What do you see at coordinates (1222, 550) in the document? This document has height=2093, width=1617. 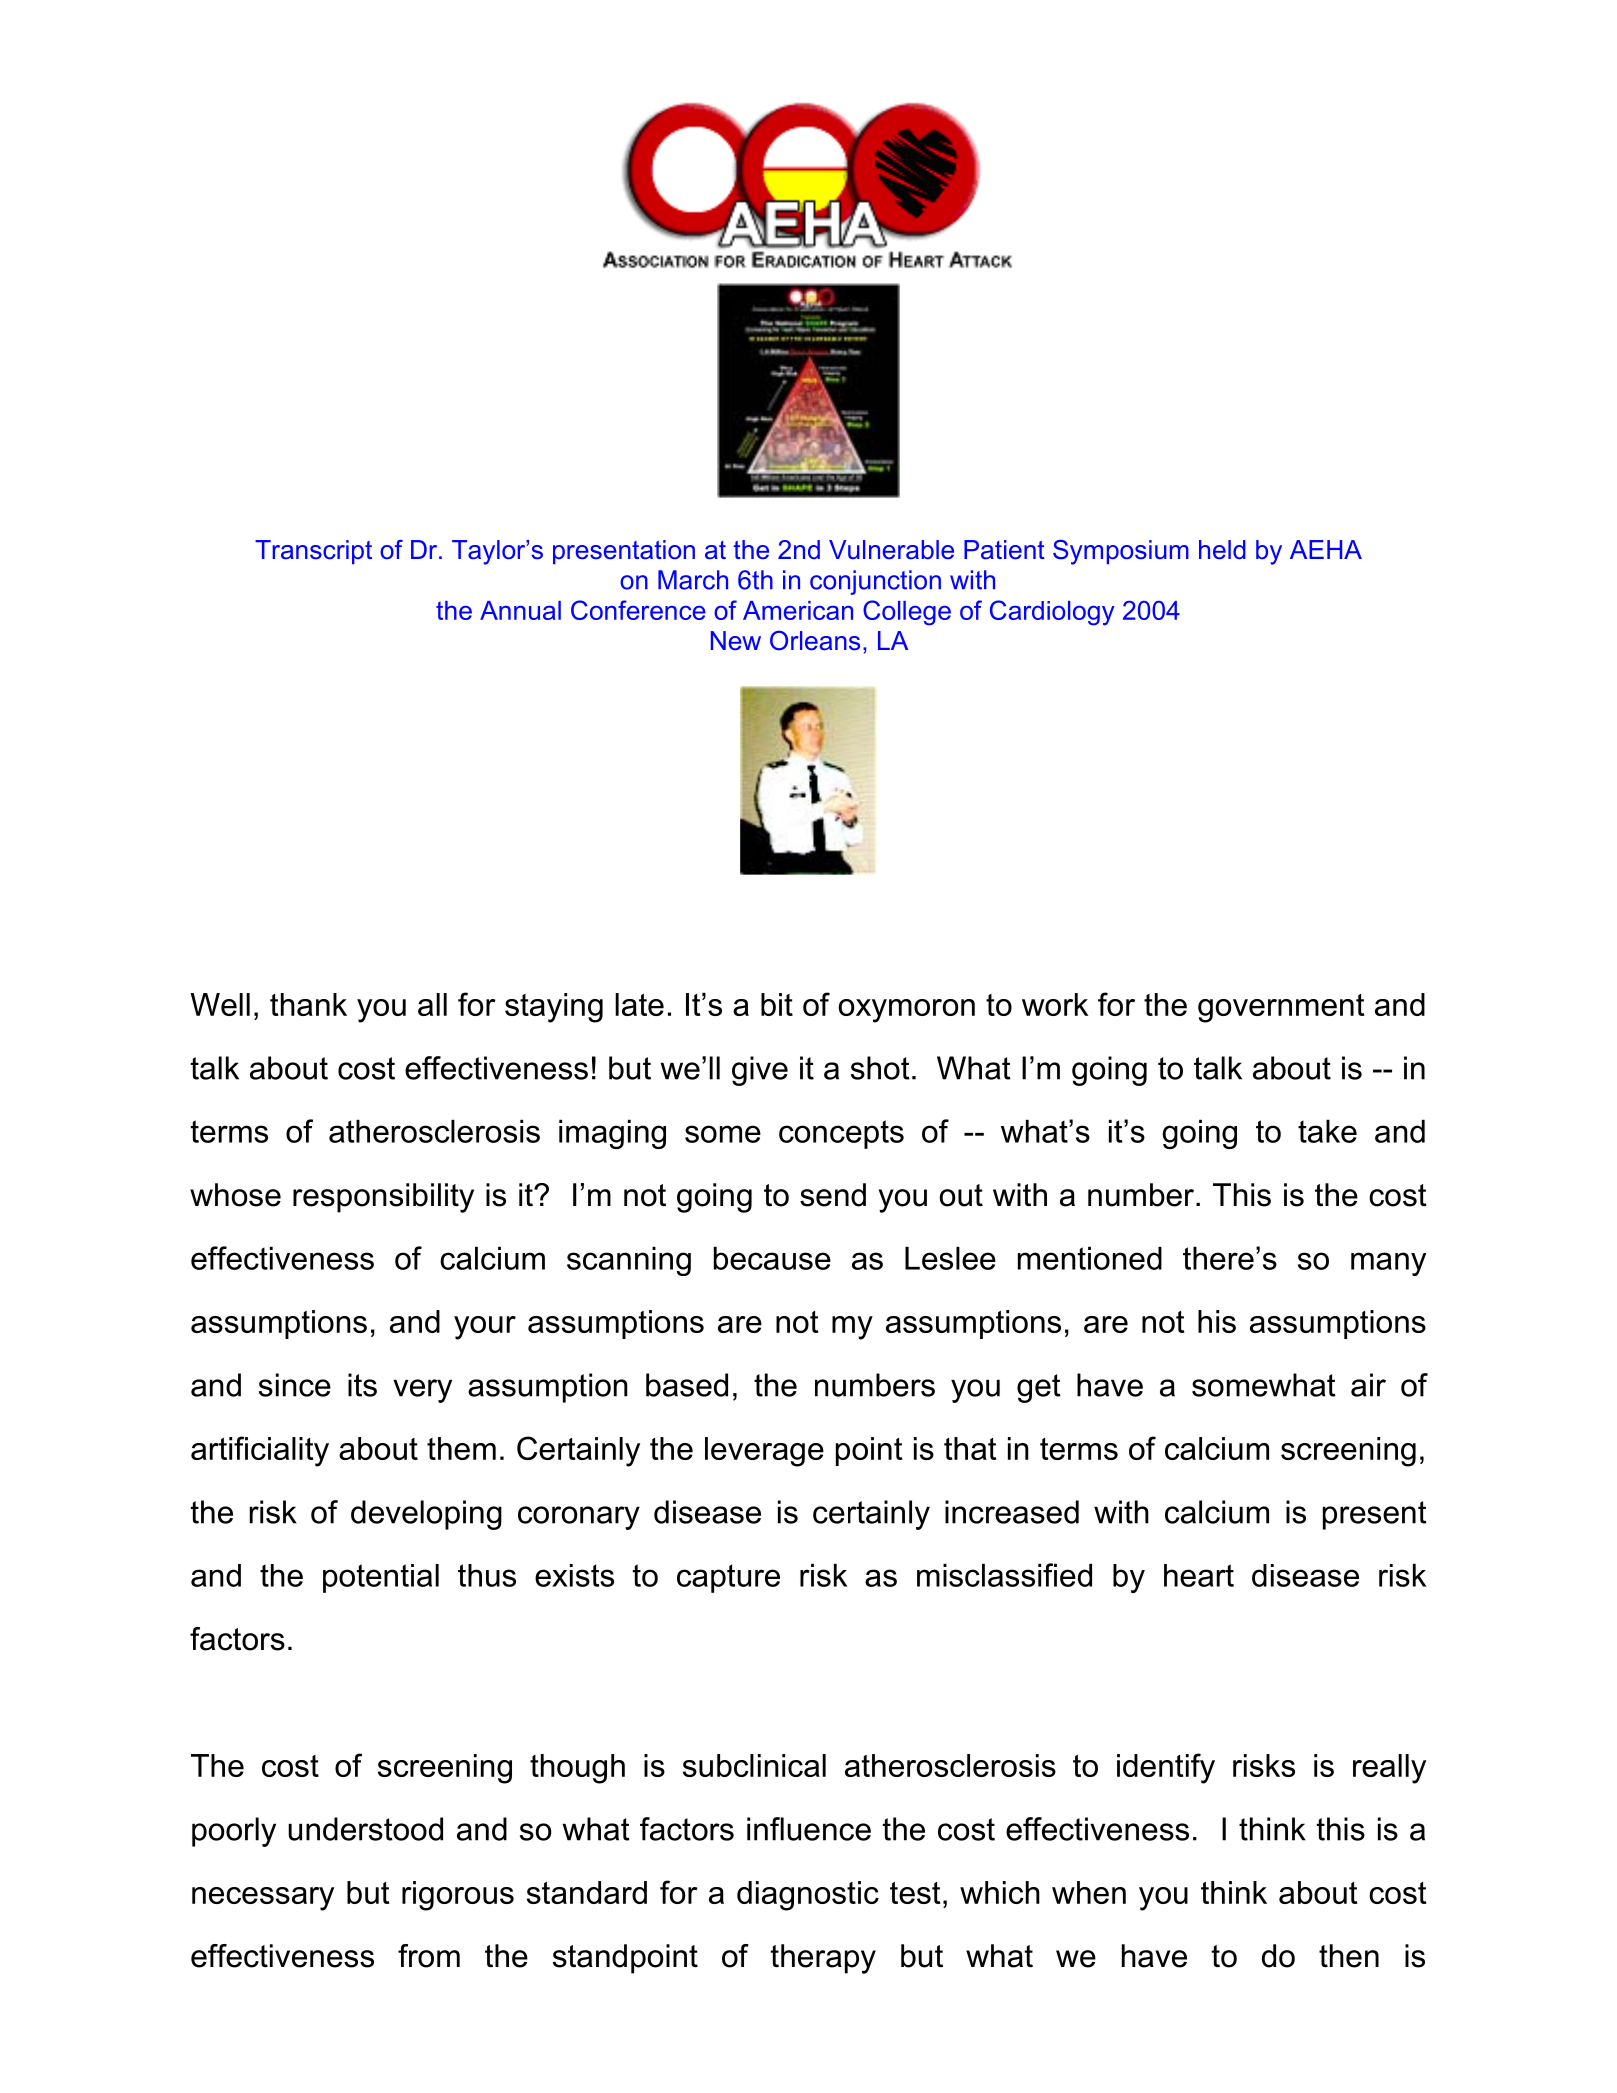 I see `held` at bounding box center [1222, 550].
